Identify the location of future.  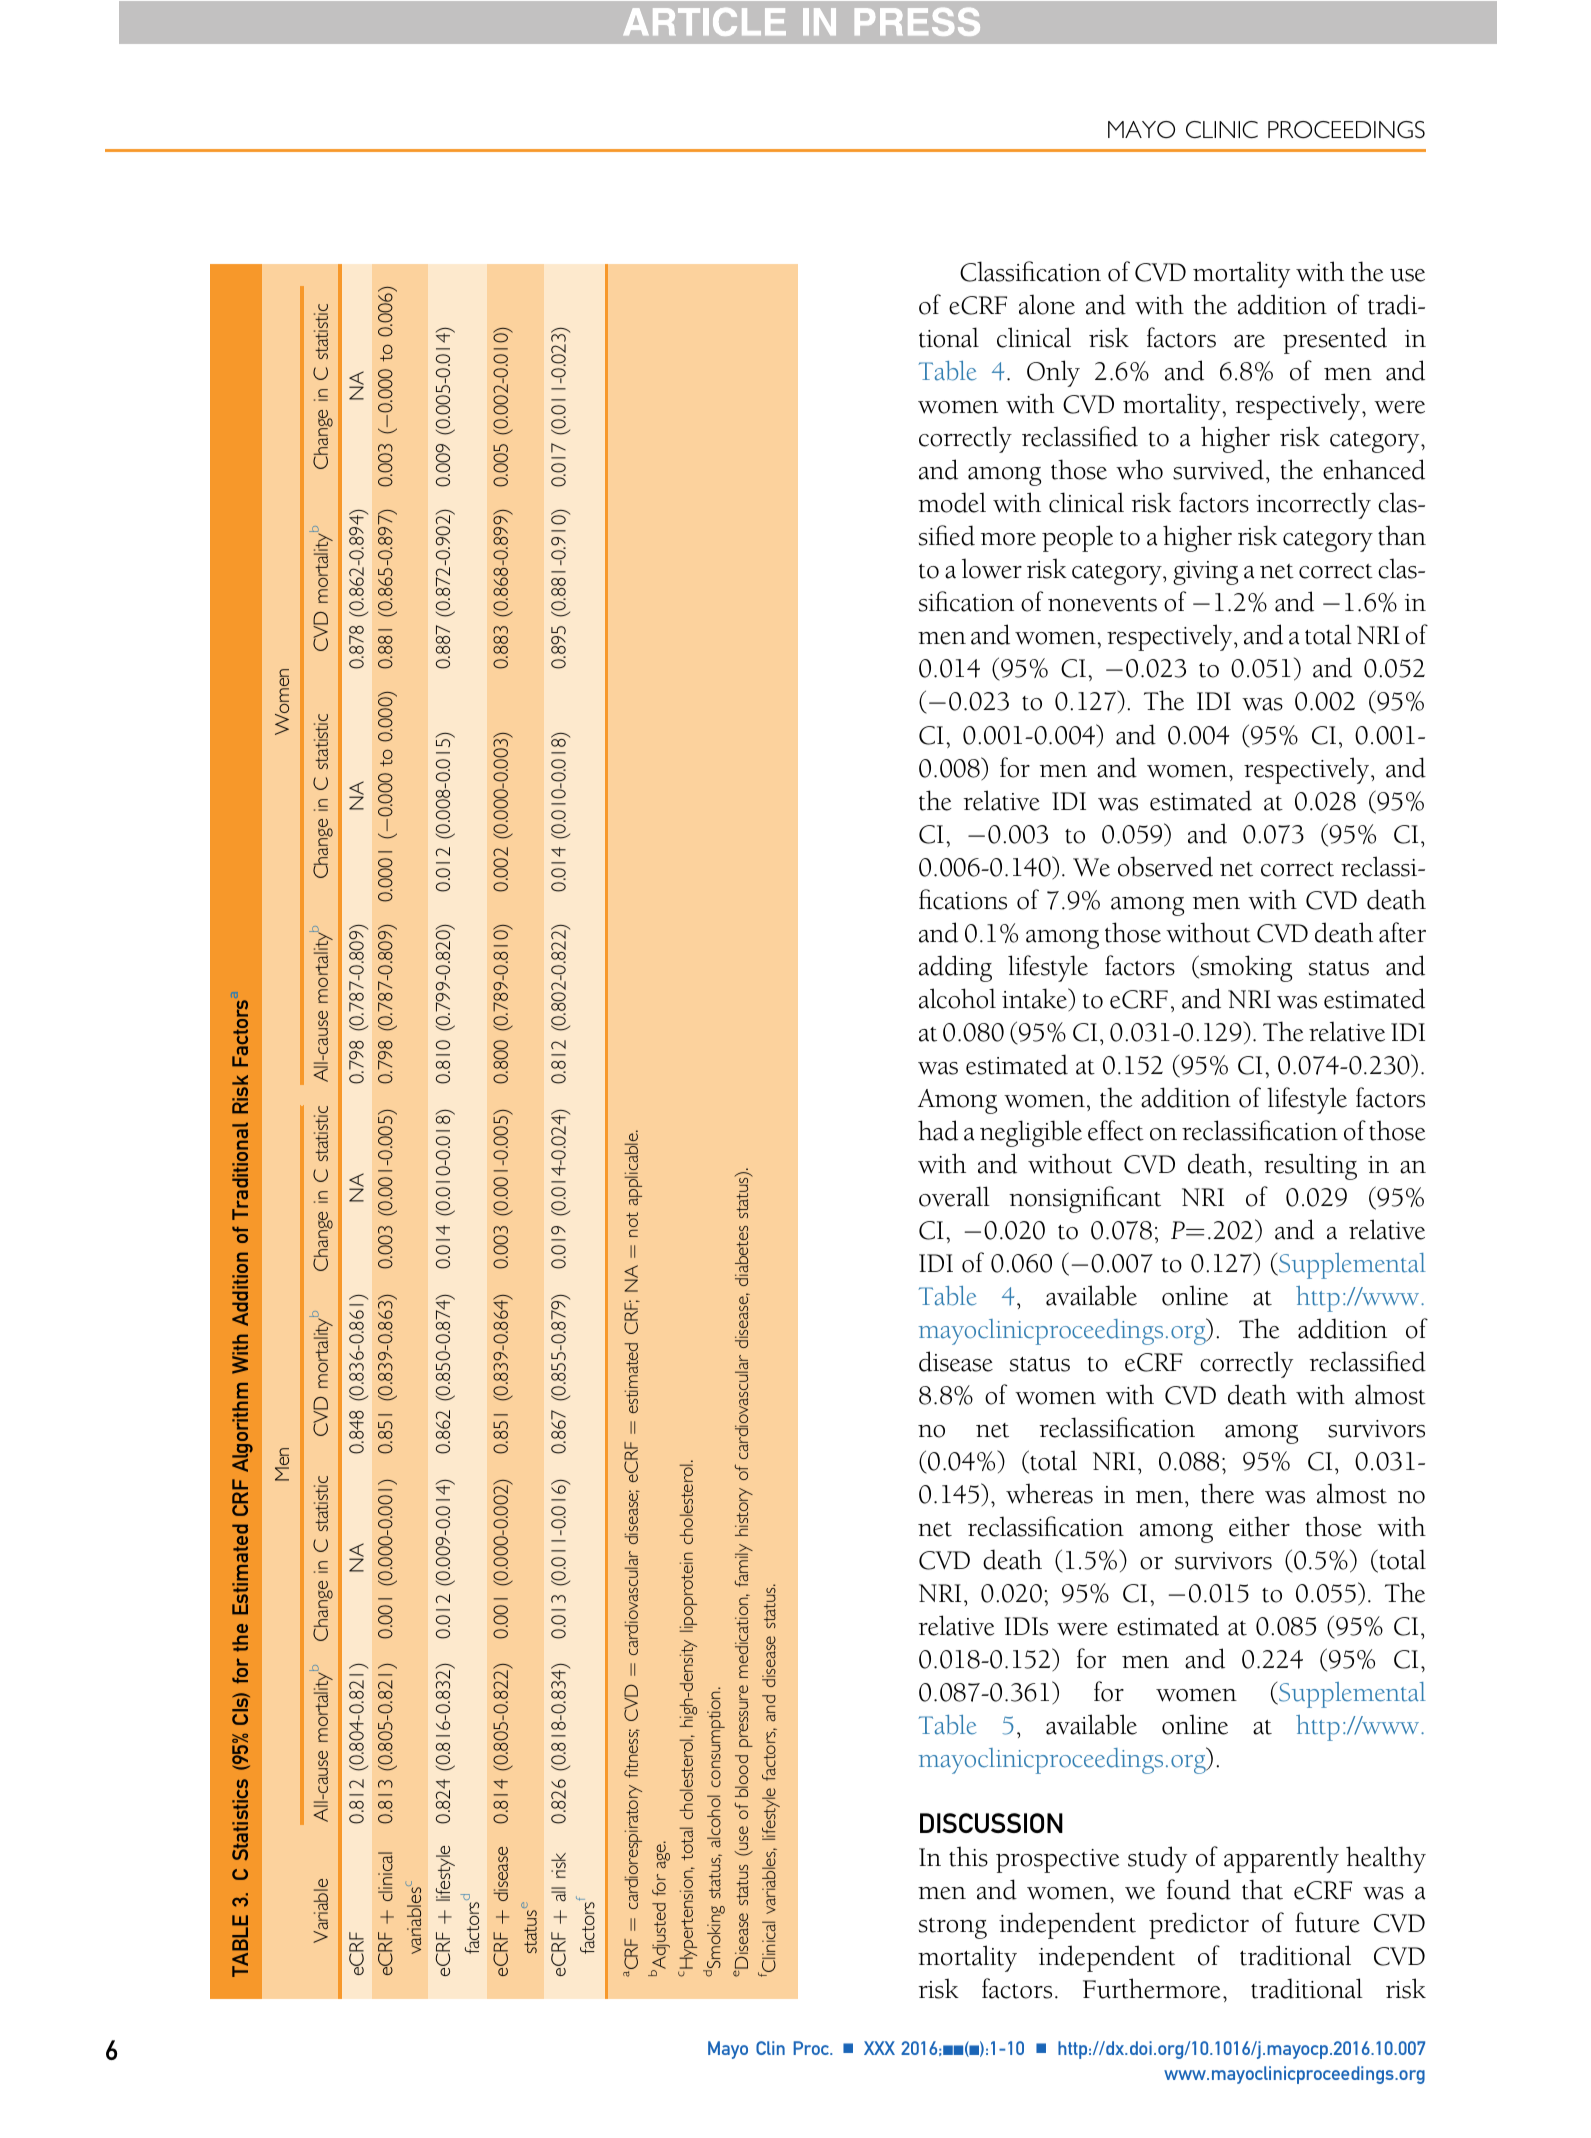
(1327, 1922).
